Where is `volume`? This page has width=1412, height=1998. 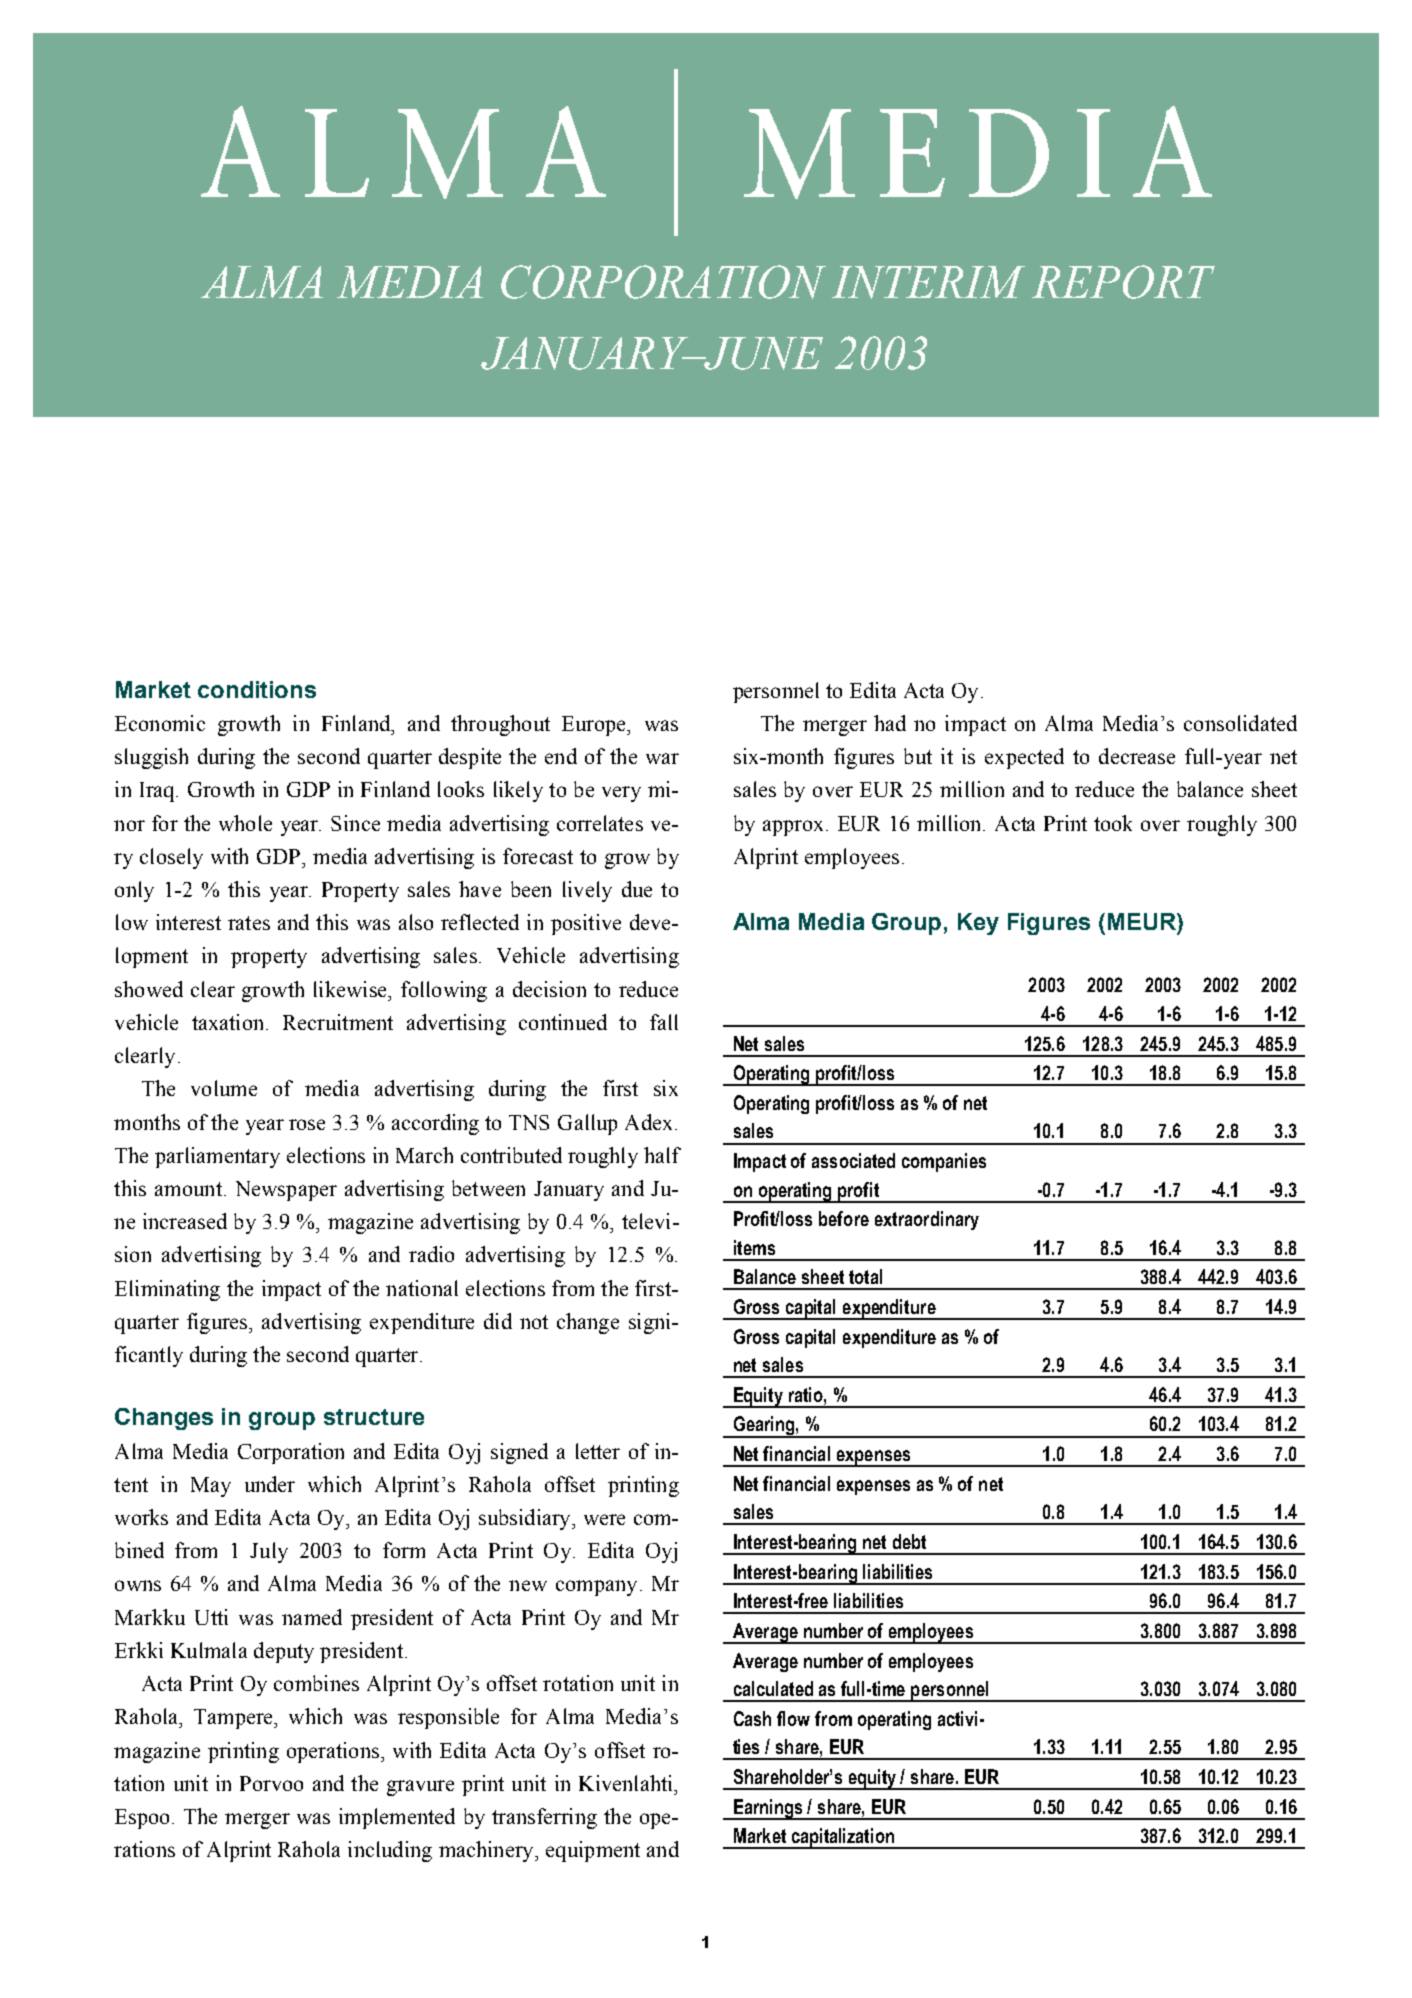 volume is located at coordinates (224, 1088).
